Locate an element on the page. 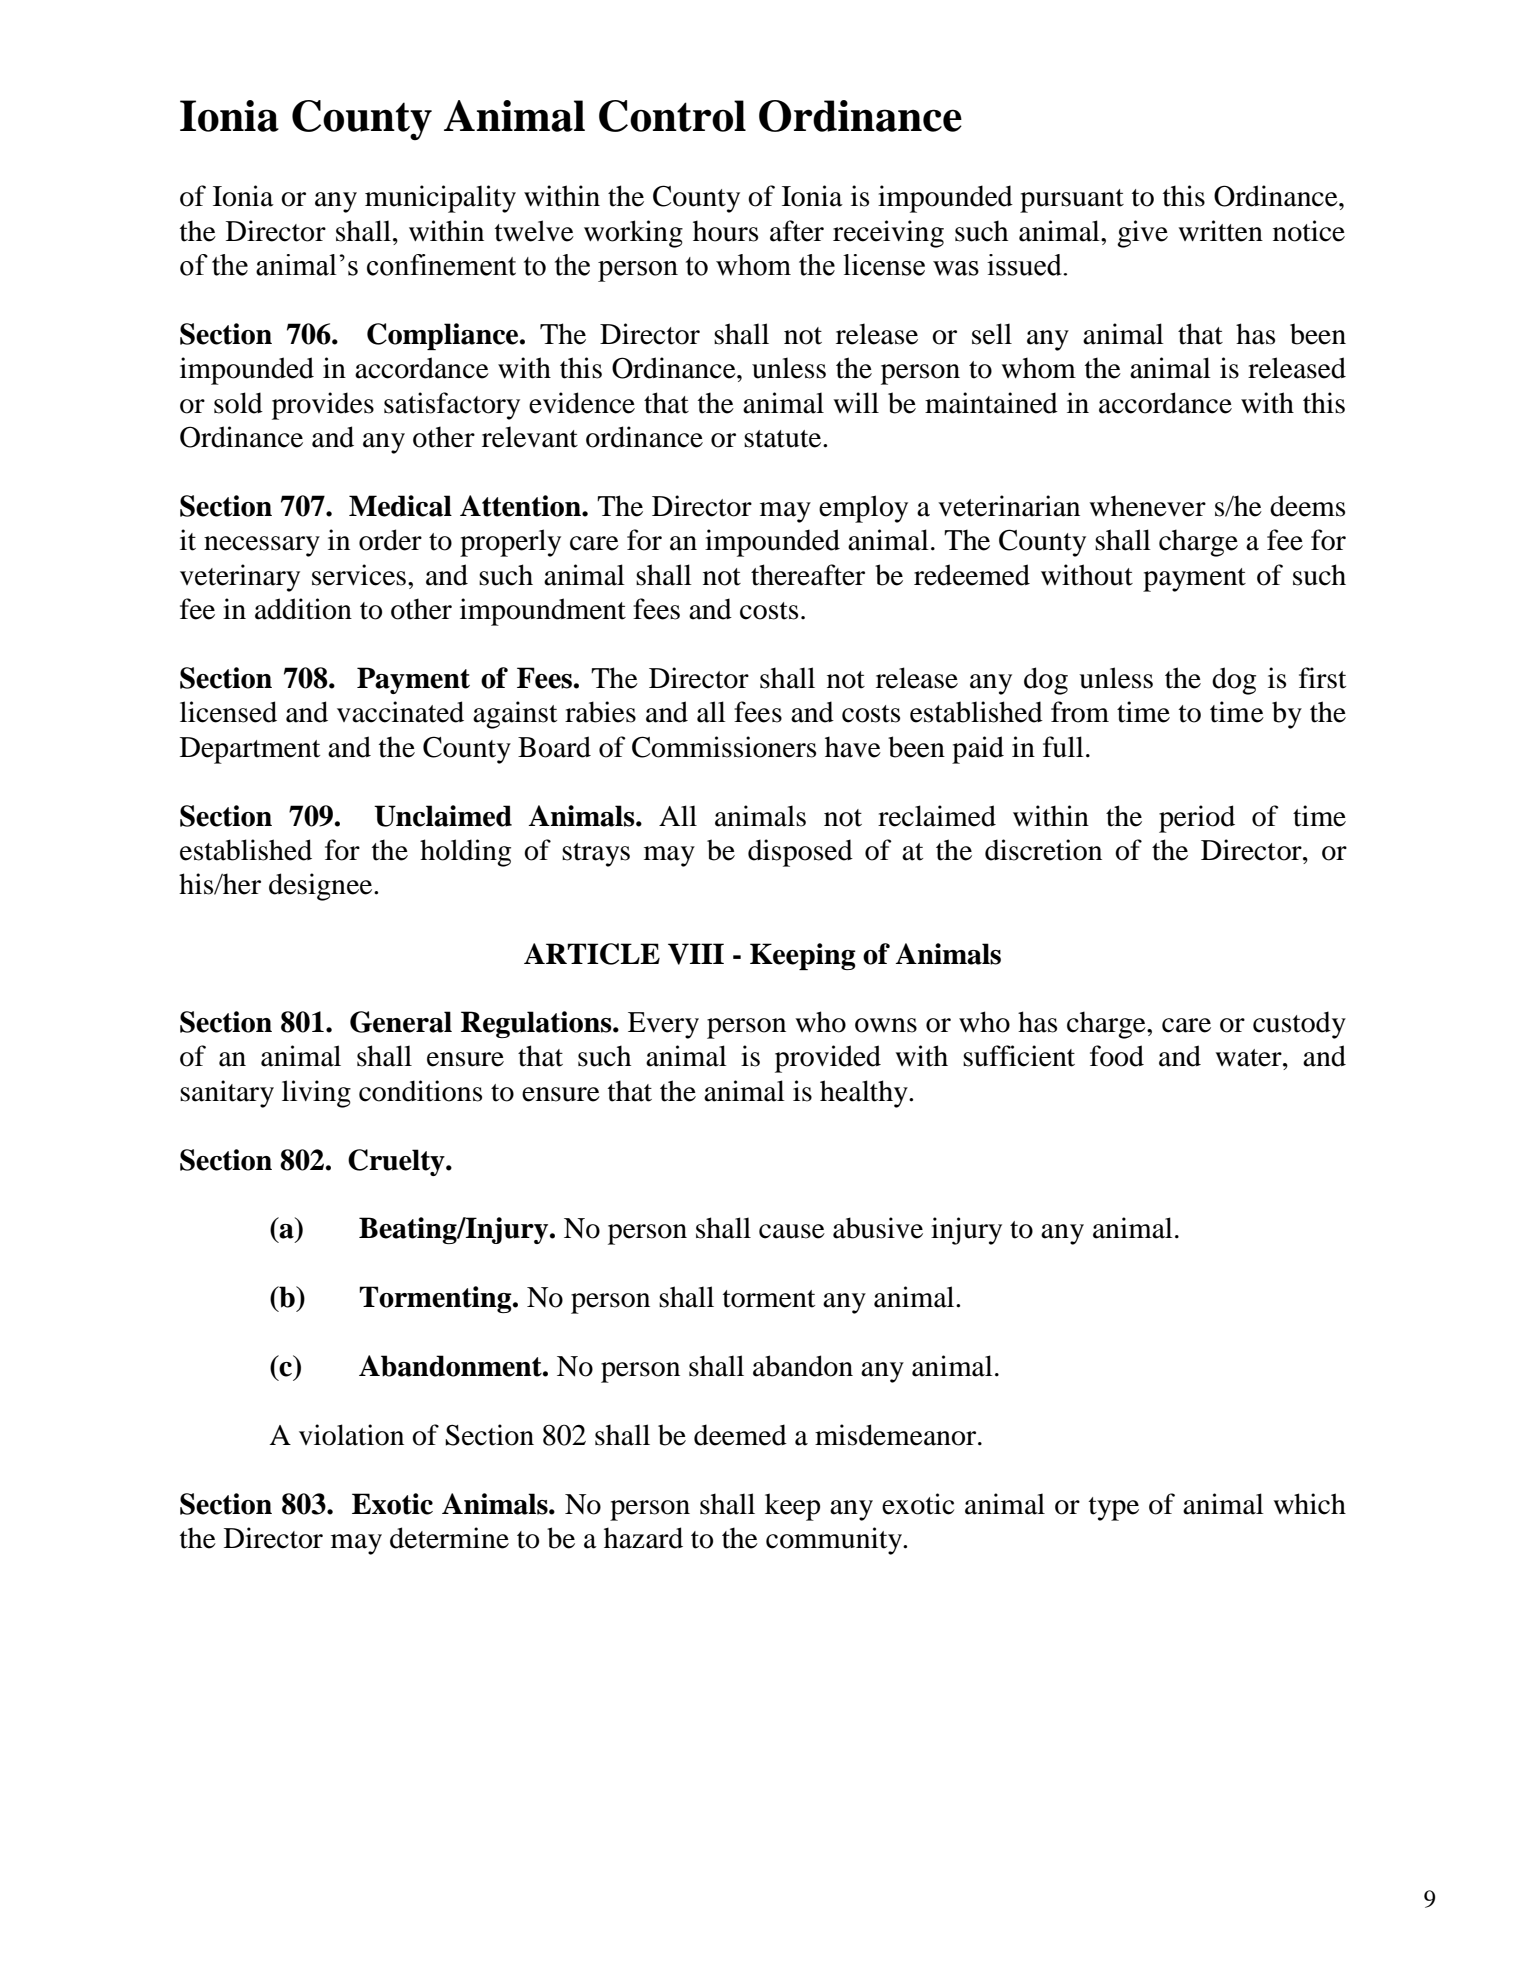 This image has width=1526, height=1974. services is located at coordinates (359, 575).
